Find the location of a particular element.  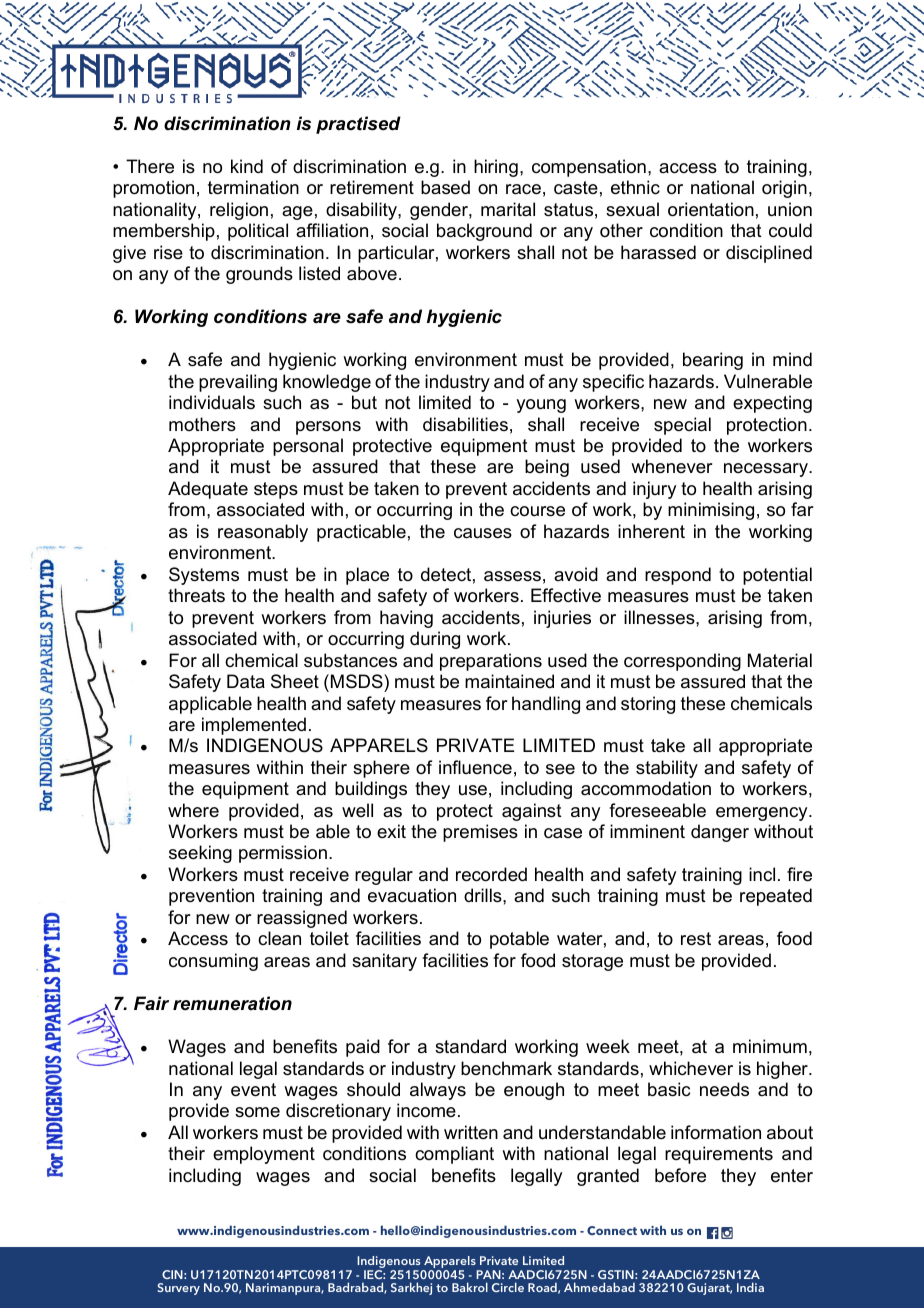

disabilities is located at coordinates (465, 424).
